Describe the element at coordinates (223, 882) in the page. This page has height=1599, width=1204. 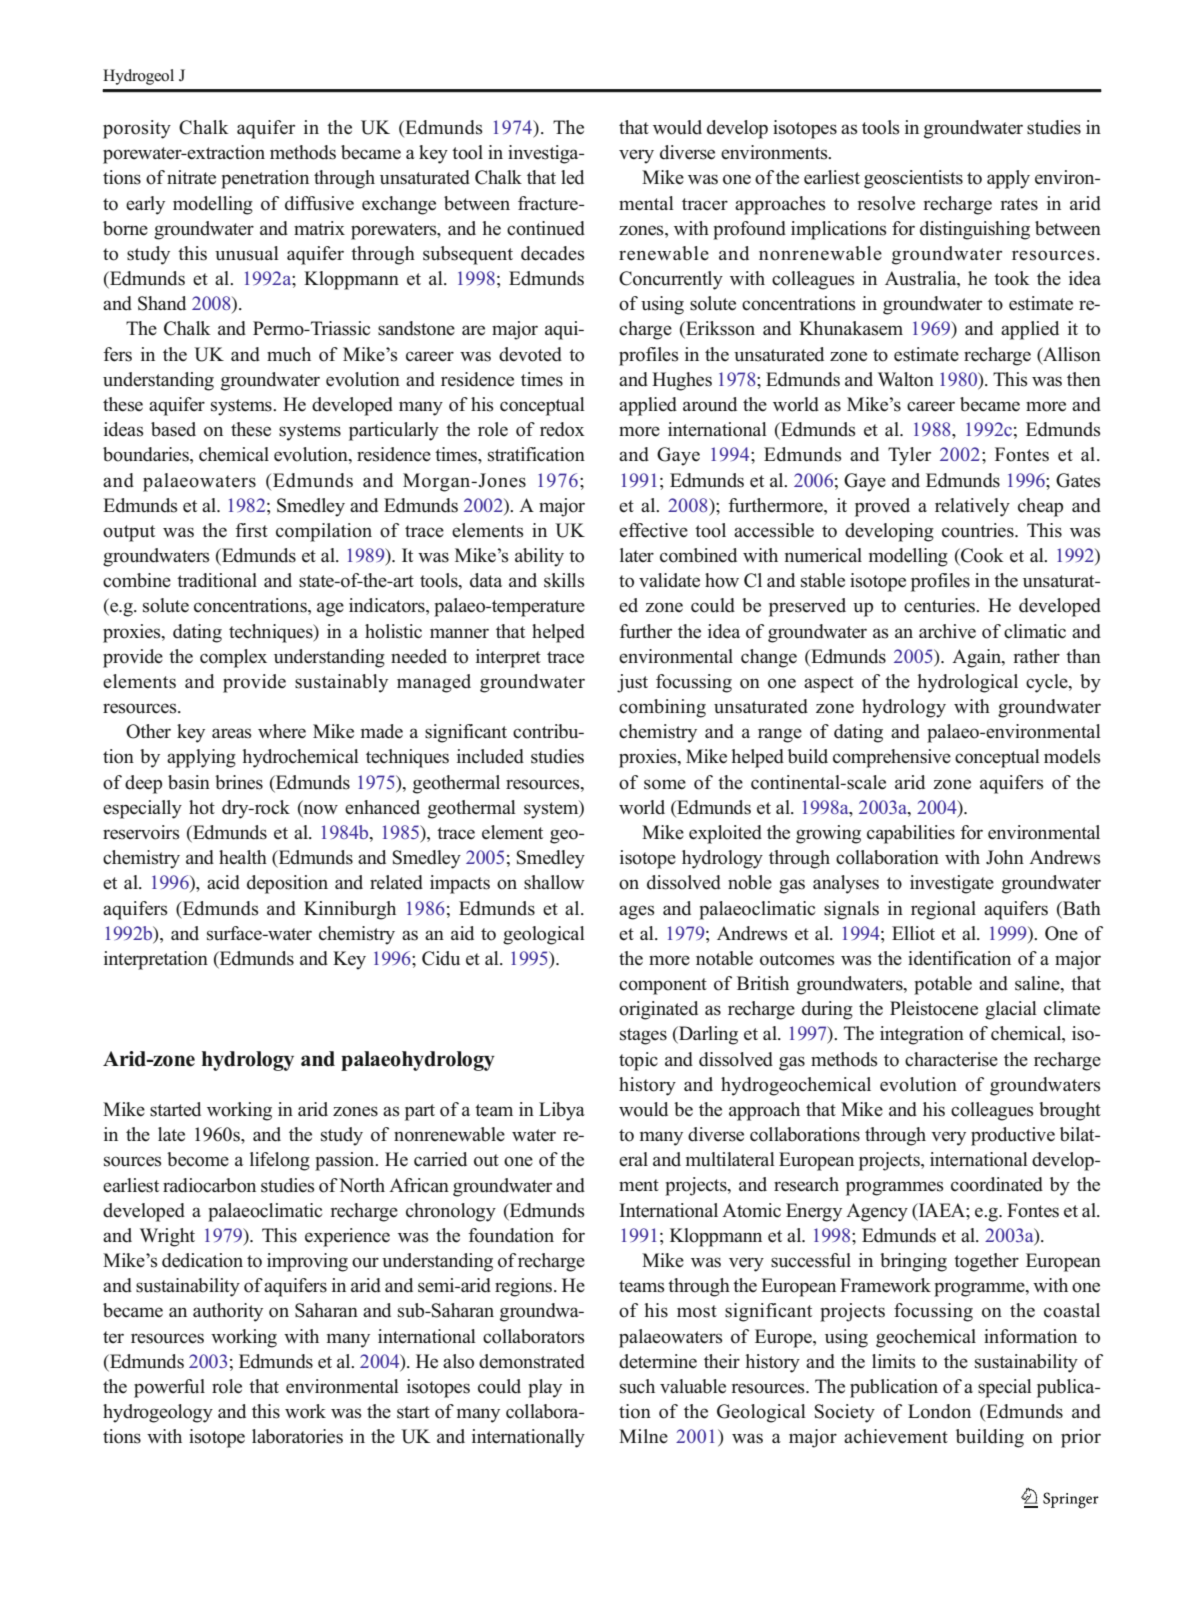
I see `acid` at that location.
